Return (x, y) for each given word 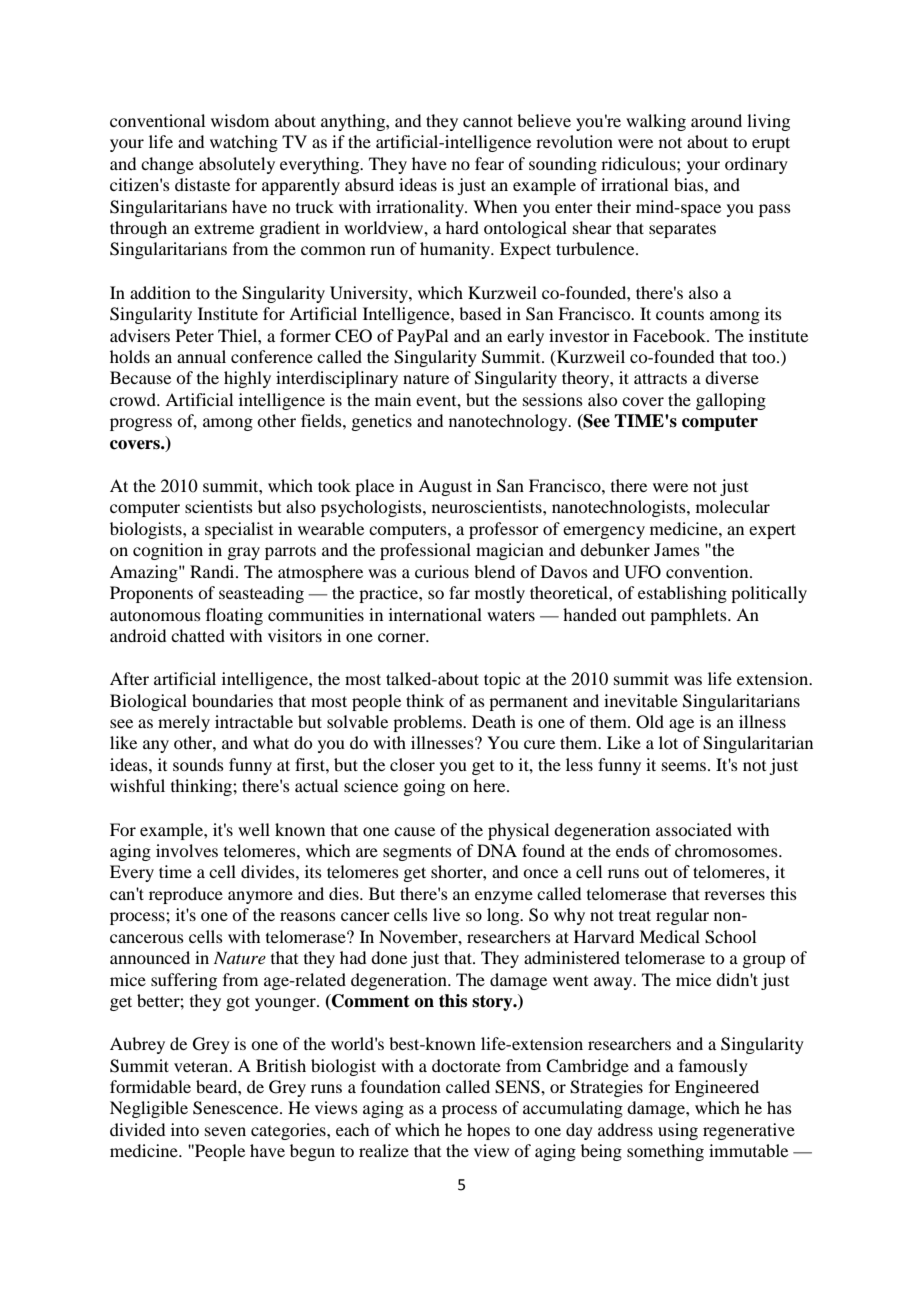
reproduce (186, 895)
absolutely (237, 165)
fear (489, 163)
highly (247, 379)
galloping (731, 401)
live (446, 914)
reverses (734, 895)
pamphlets (689, 616)
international (435, 614)
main (393, 399)
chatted (198, 635)
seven (225, 1131)
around (716, 120)
